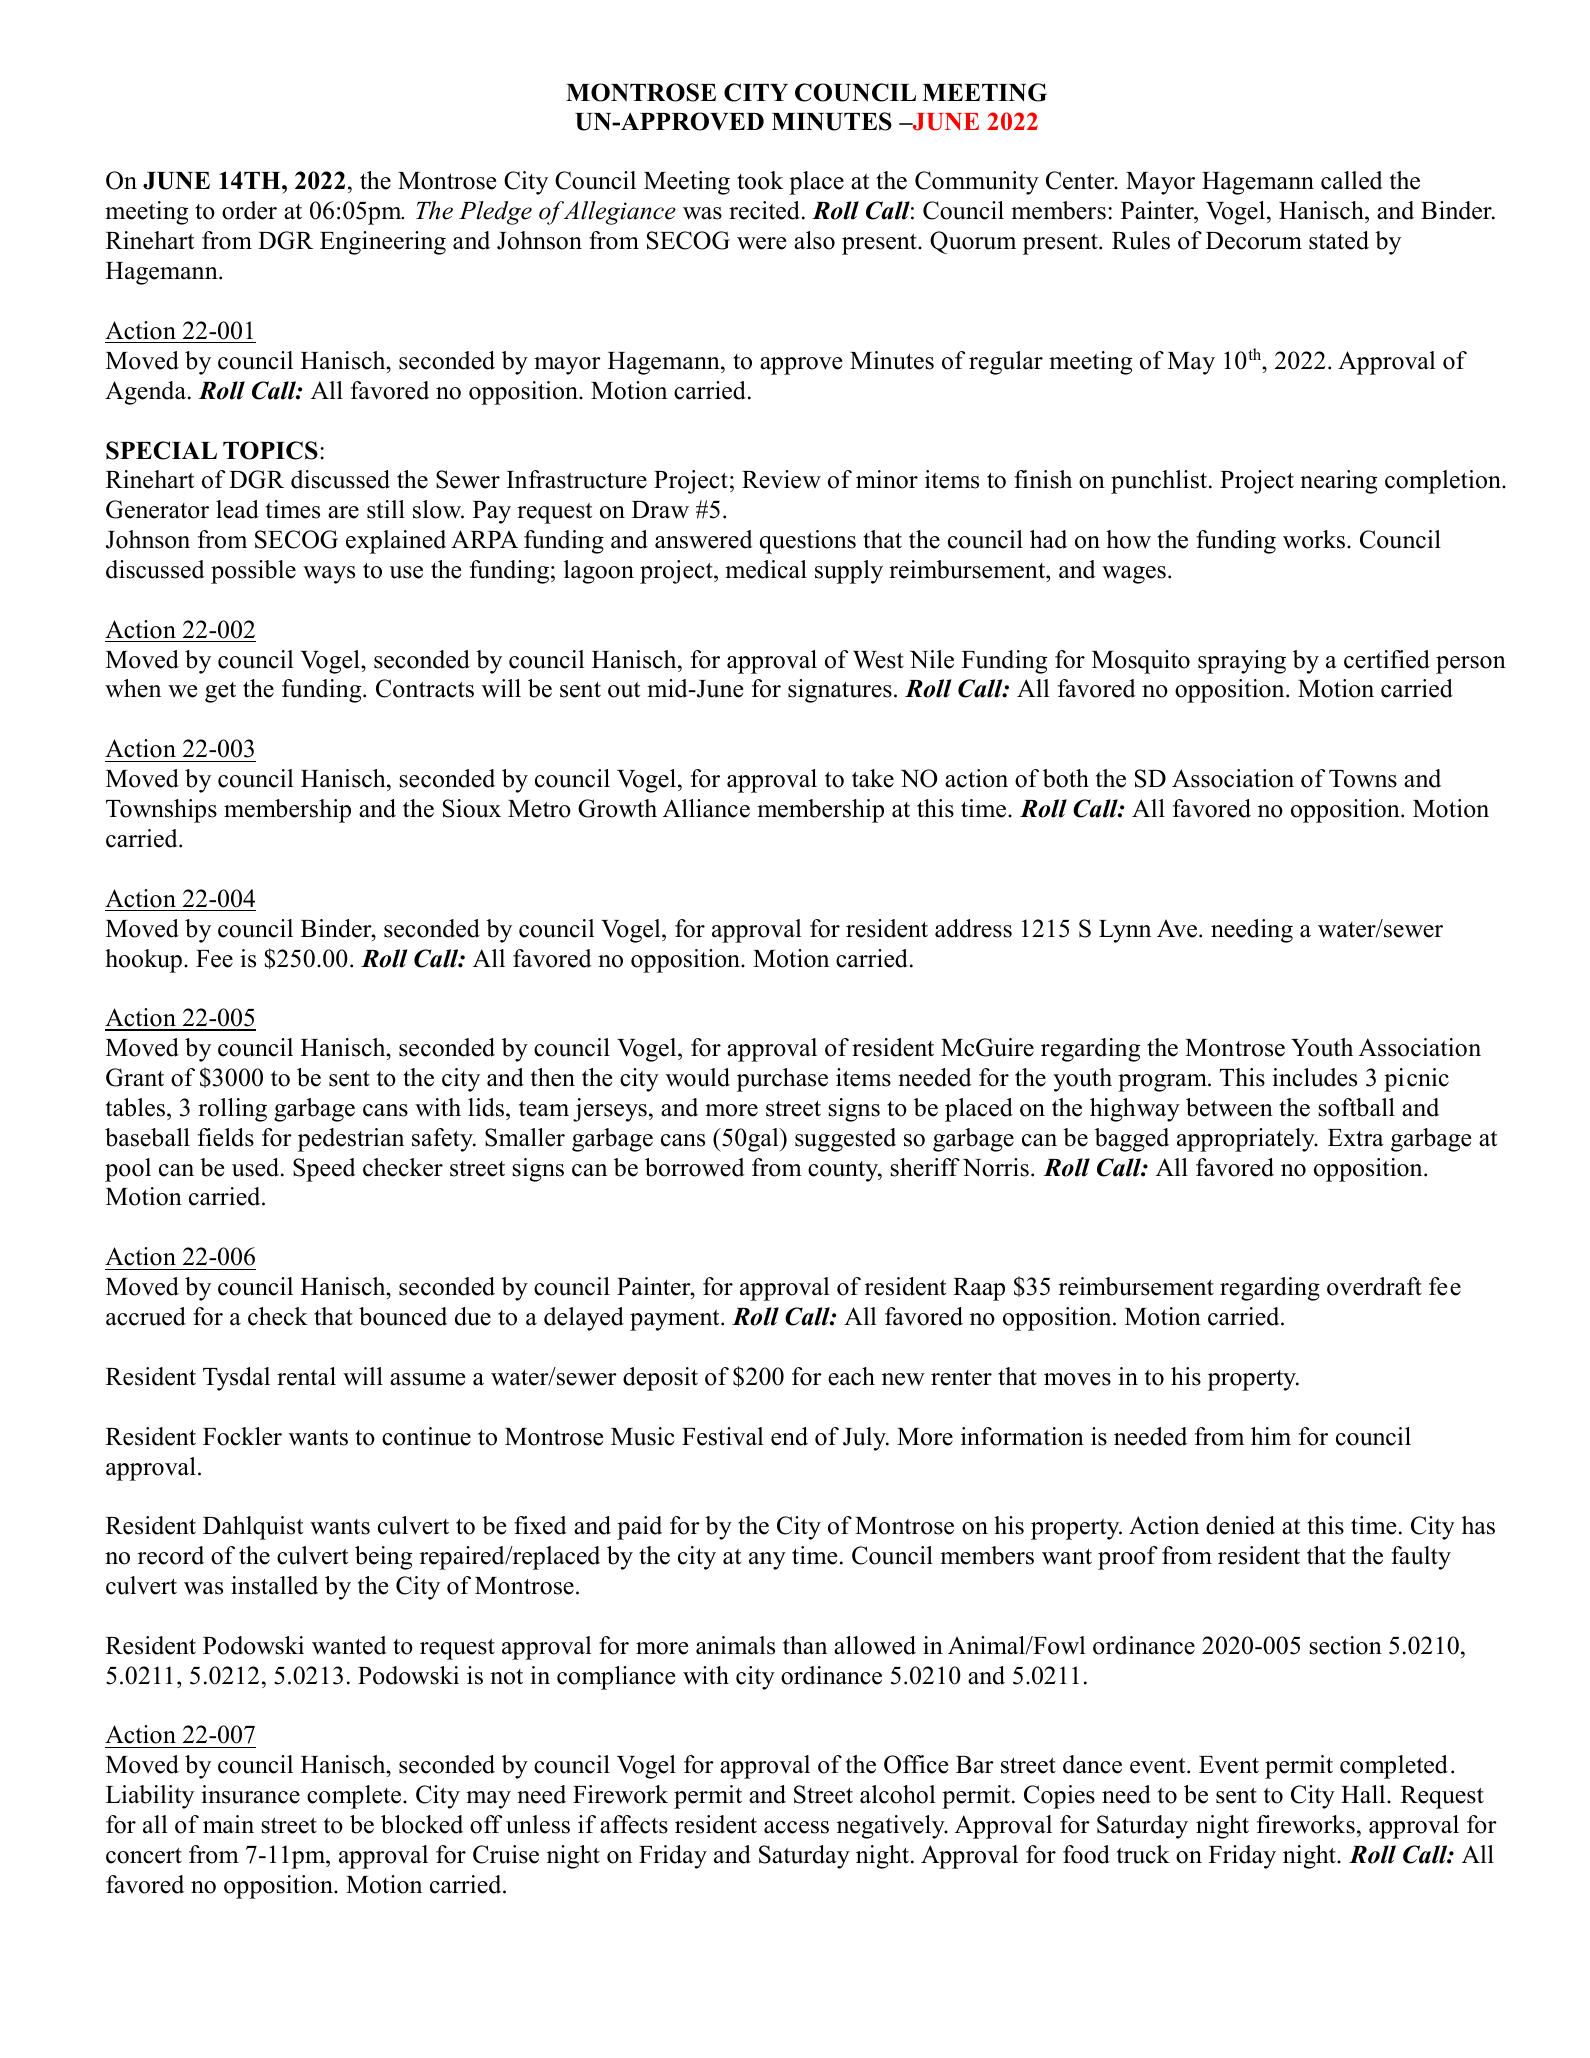 The image size is (1590, 2058). I want to click on purchase, so click(782, 1080).
